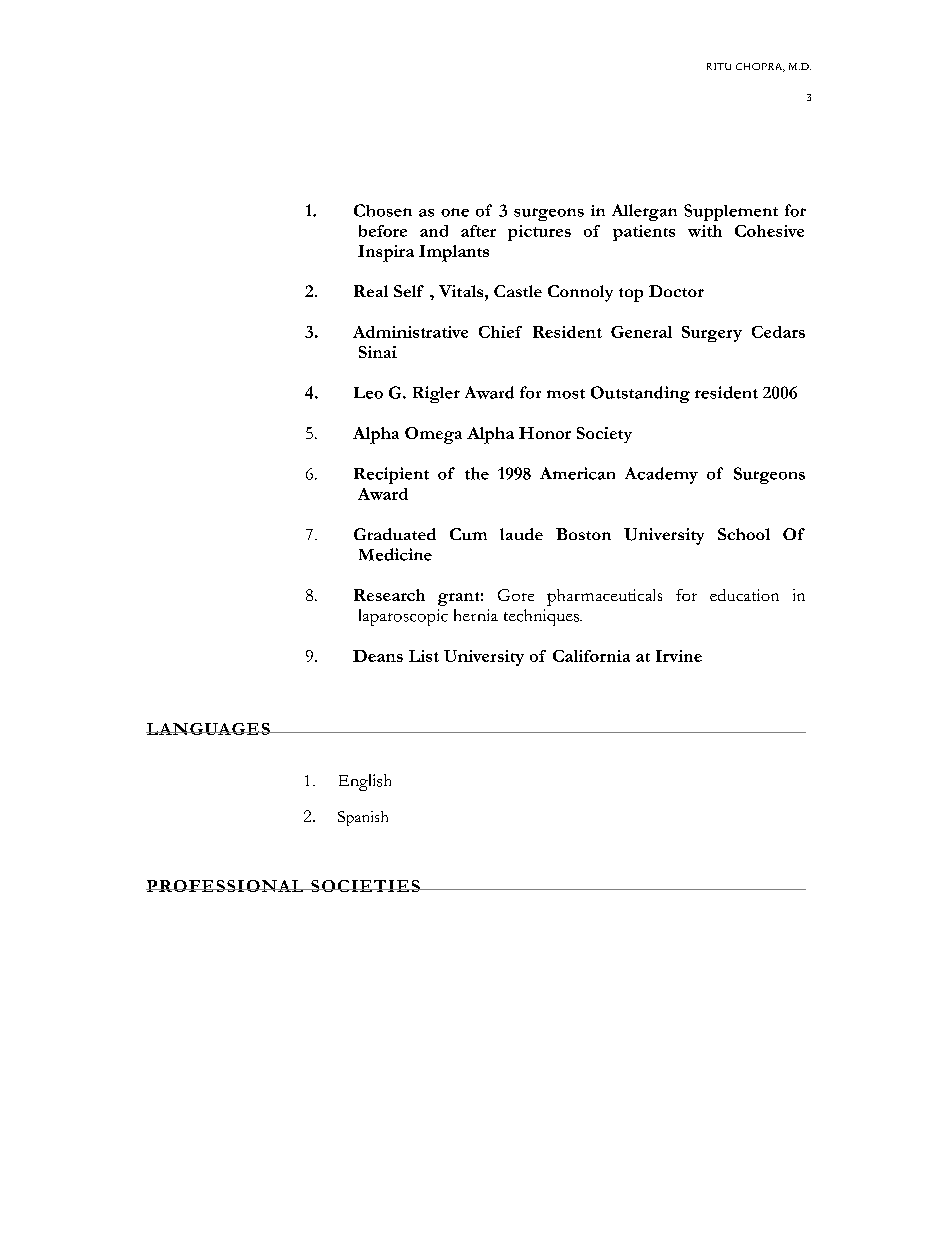 This document has height=1233, width=952. I want to click on Vitals, so click(462, 291).
